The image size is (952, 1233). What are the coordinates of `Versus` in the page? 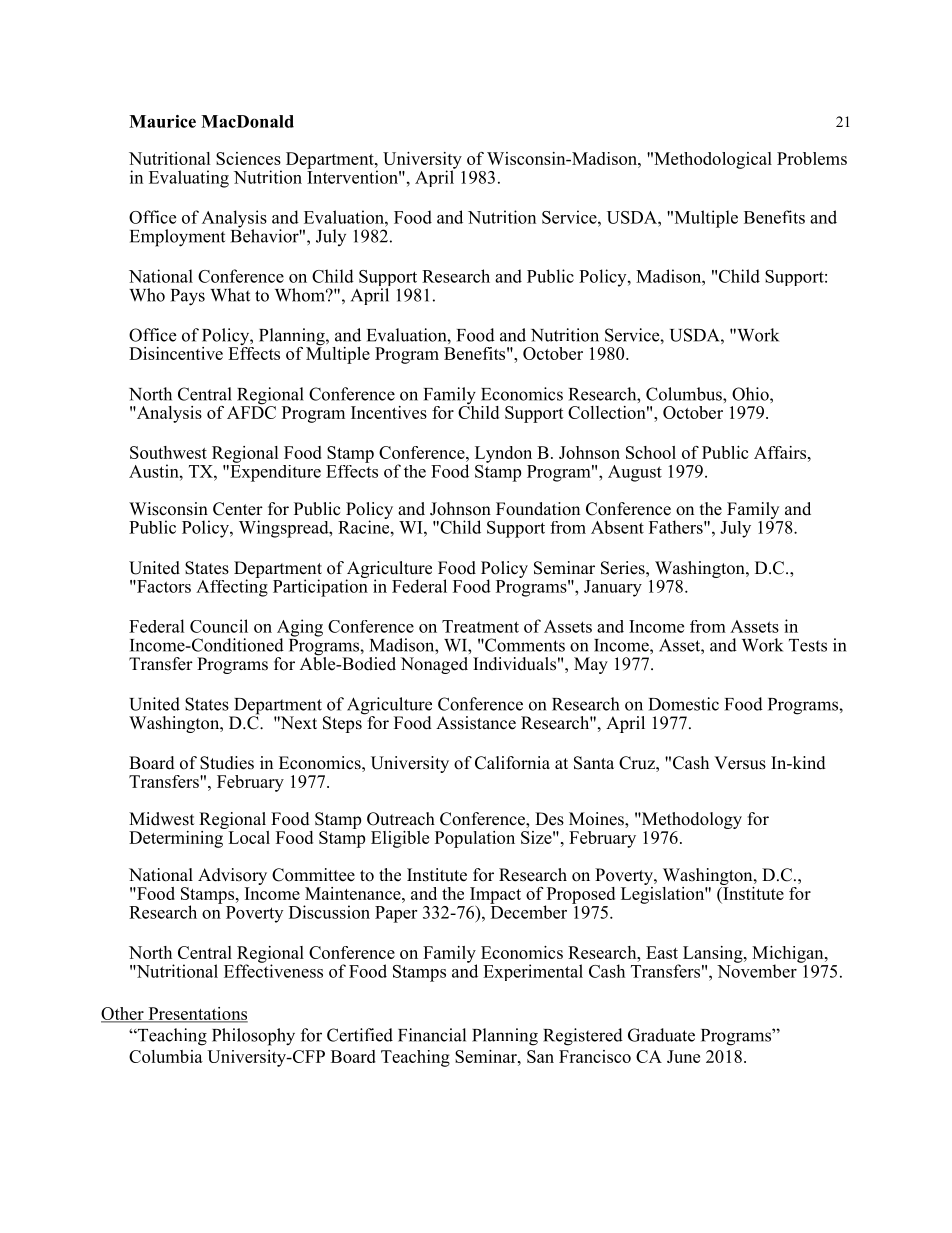 It's located at (740, 763).
